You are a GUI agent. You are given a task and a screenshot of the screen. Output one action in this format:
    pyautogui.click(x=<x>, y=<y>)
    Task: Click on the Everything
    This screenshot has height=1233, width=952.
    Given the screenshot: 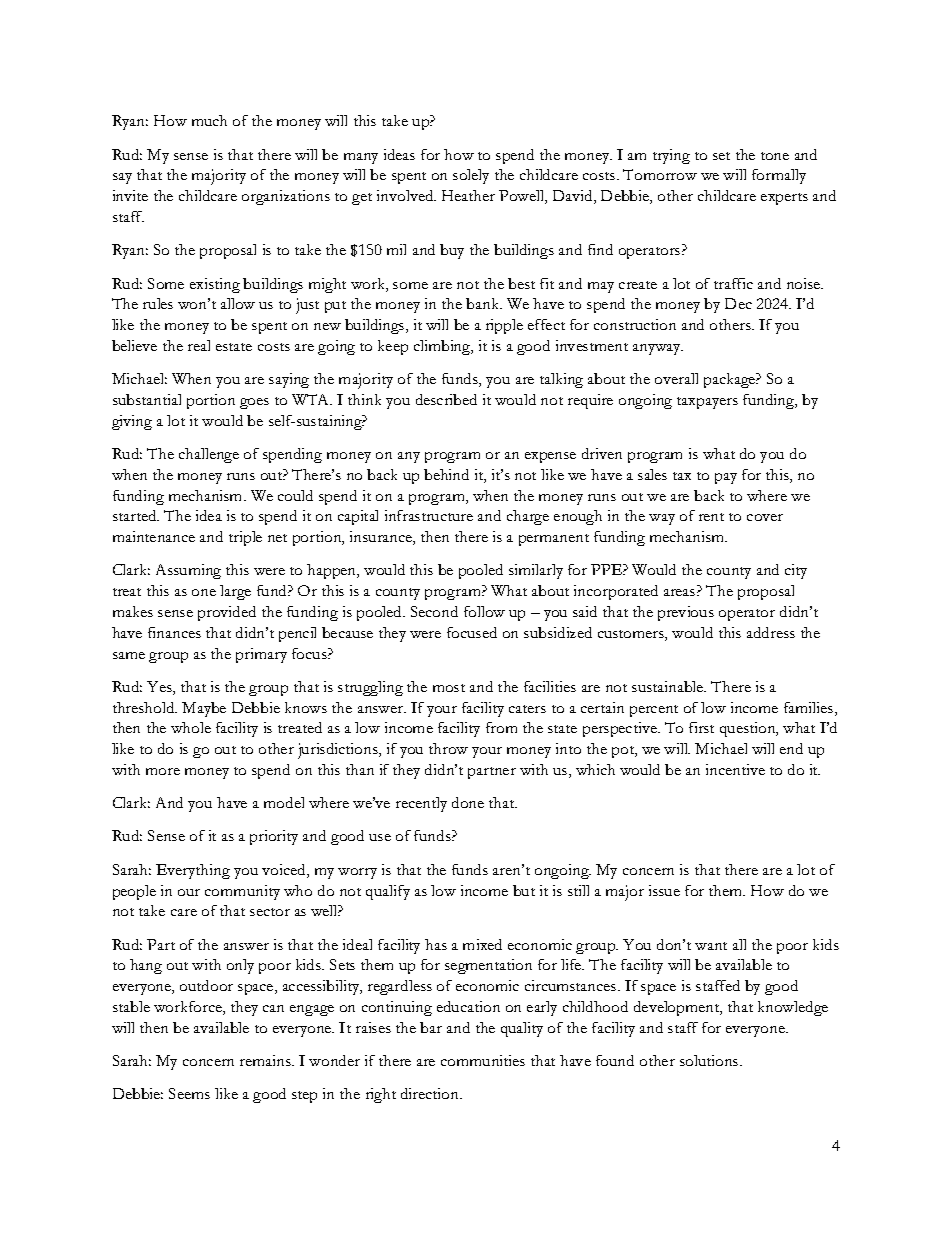 What is the action you would take?
    pyautogui.click(x=193, y=871)
